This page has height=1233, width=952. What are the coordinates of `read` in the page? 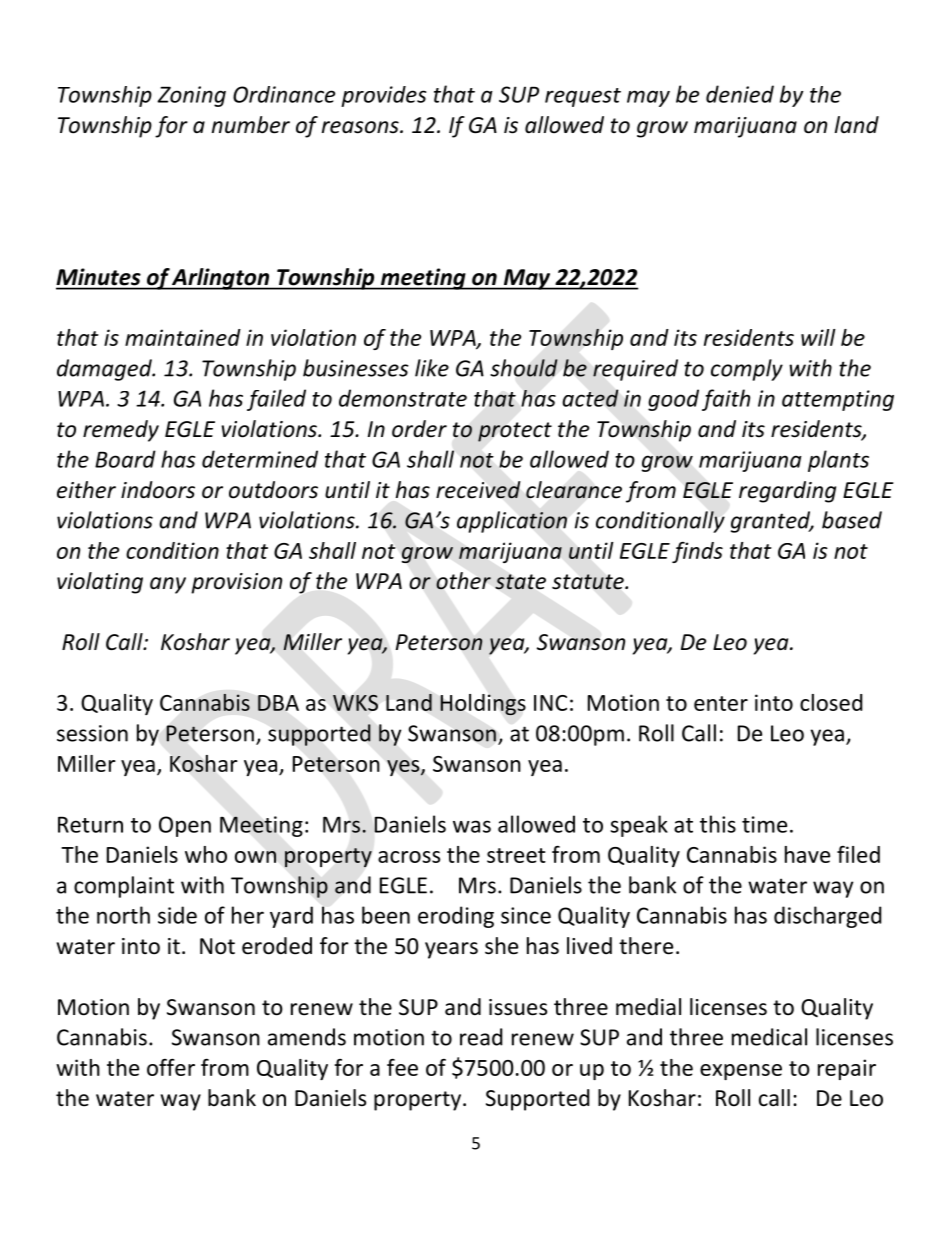 It's located at (481, 1037).
